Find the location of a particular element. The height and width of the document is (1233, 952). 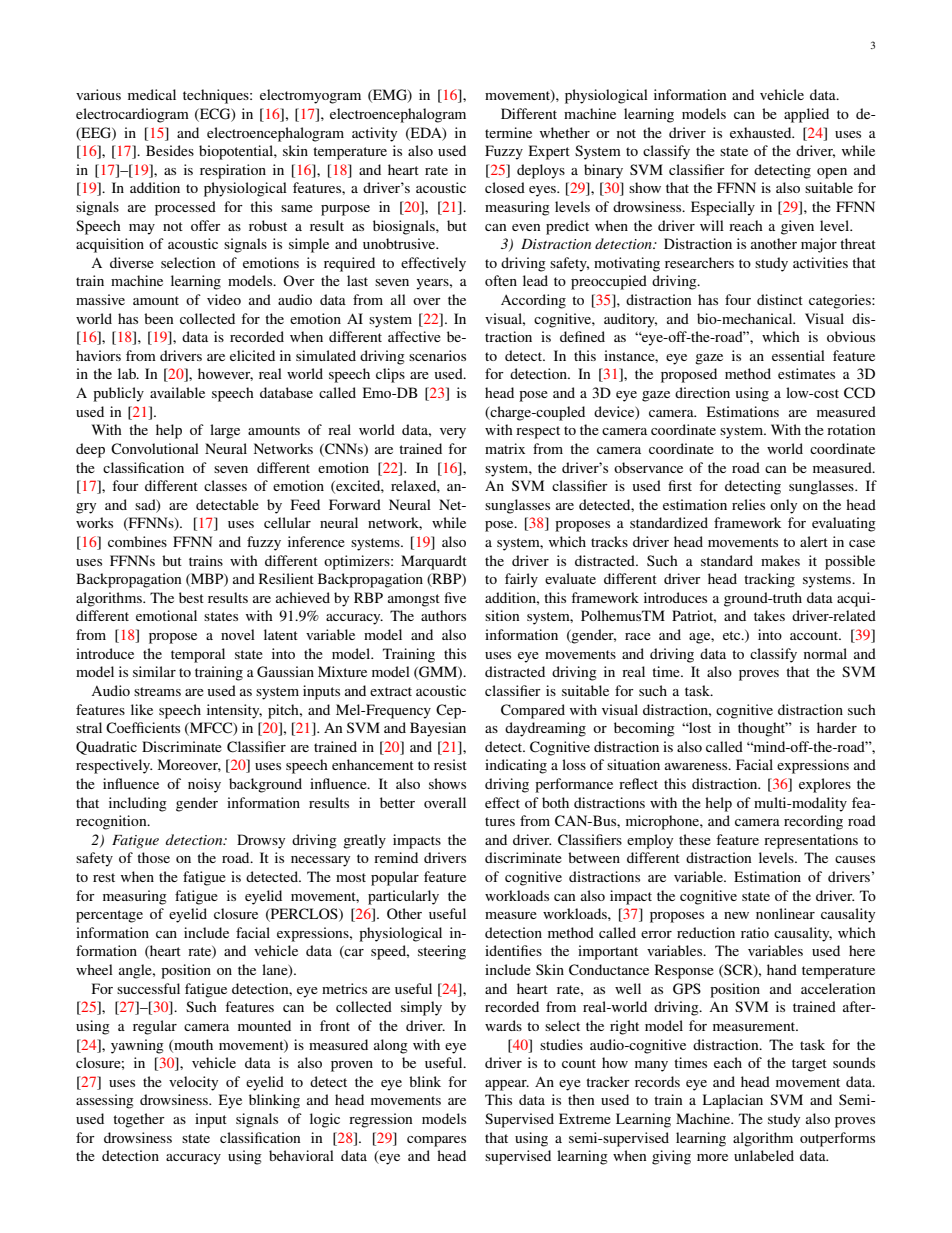

Expert is located at coordinates (549, 152).
